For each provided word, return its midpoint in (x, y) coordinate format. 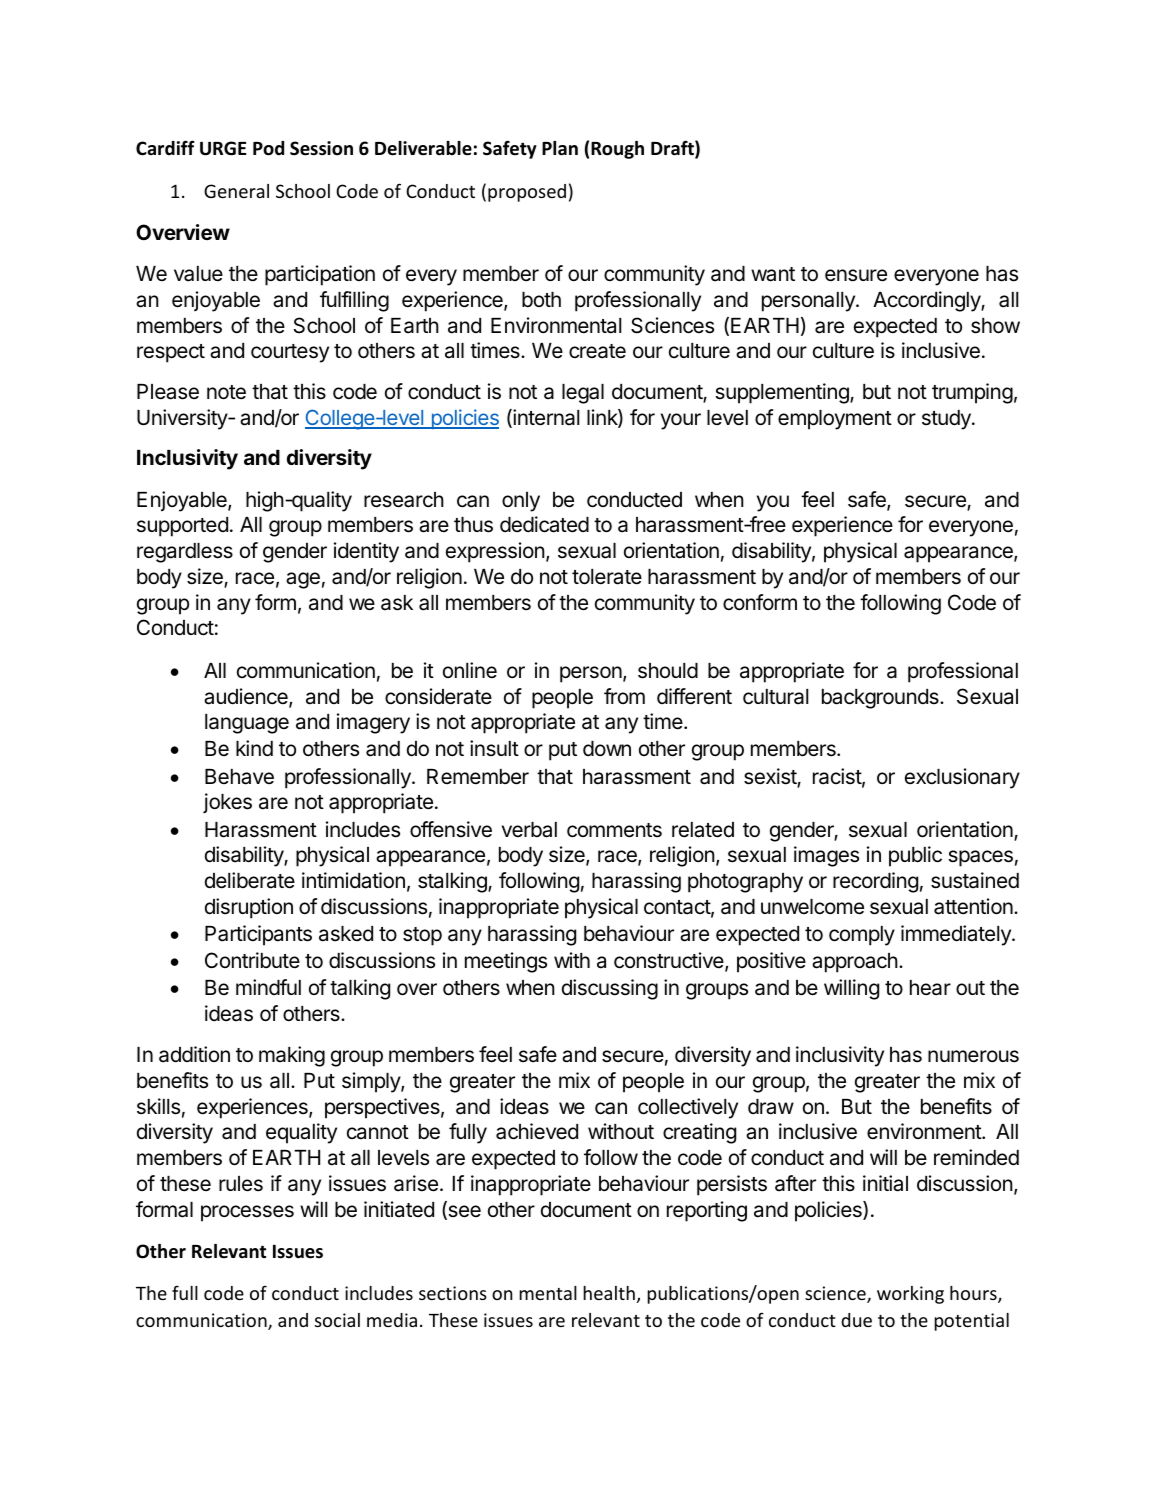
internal (545, 418)
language (247, 724)
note (226, 392)
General (236, 191)
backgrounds (881, 699)
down (607, 748)
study (947, 420)
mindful (268, 987)
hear (930, 988)
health (609, 1293)
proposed (527, 193)
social (337, 1320)
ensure (856, 275)
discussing (610, 989)
